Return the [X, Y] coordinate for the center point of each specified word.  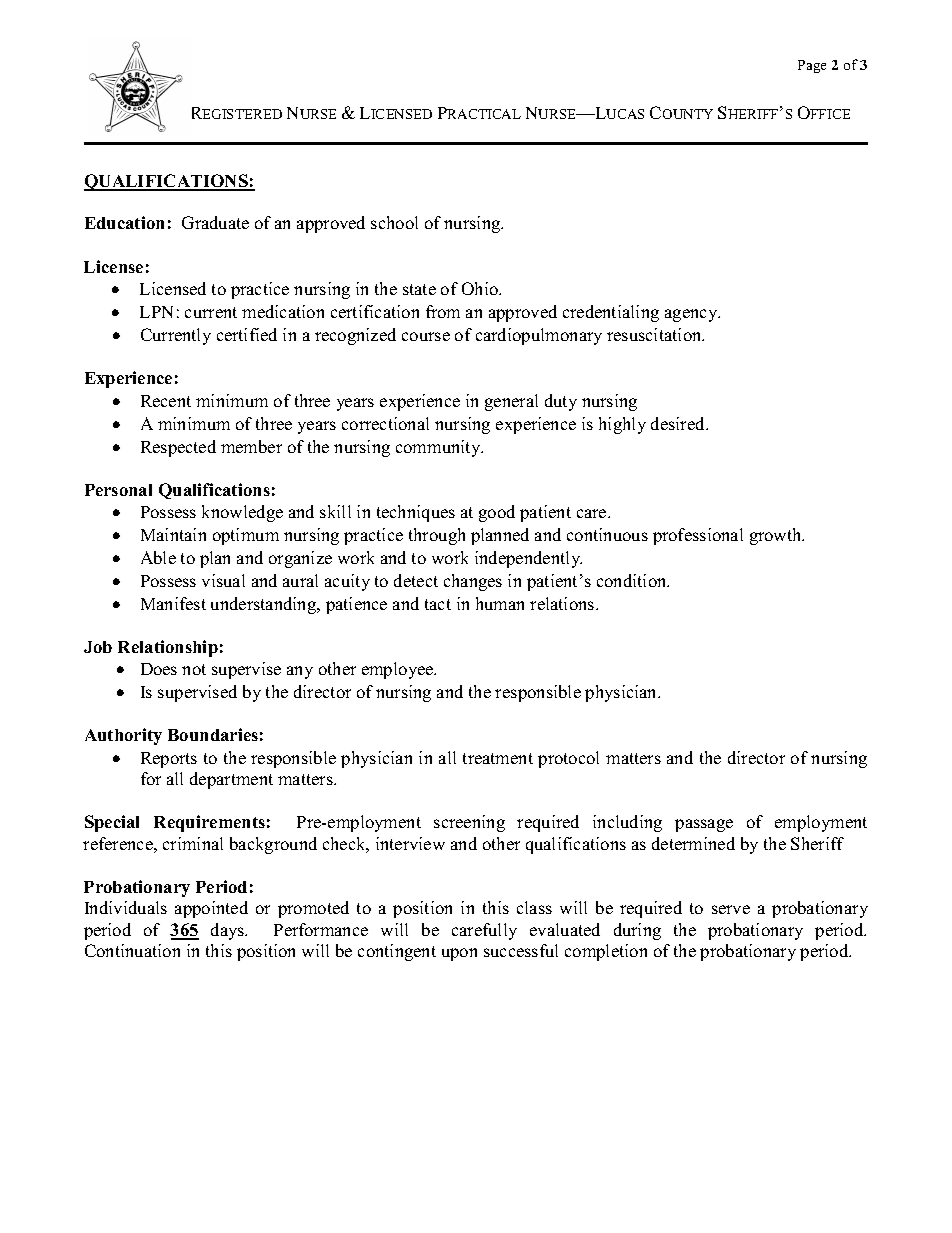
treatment [498, 758]
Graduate [215, 222]
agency [692, 315]
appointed [211, 909]
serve [731, 909]
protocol [568, 759]
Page [812, 66]
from [443, 311]
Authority [123, 736]
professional [698, 536]
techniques [416, 513]
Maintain [173, 534]
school [394, 222]
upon [459, 954]
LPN [156, 312]
